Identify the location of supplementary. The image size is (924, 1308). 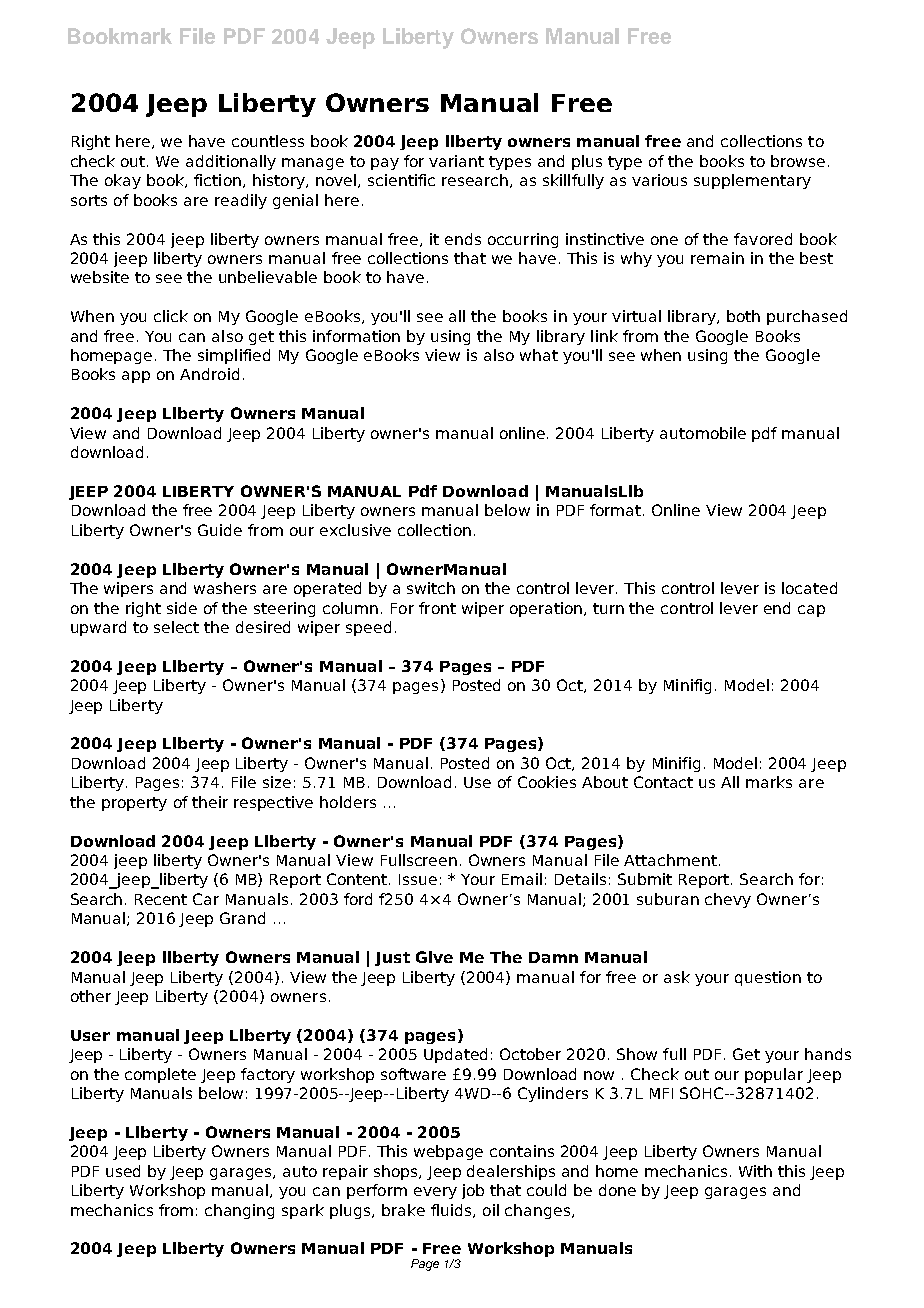
(752, 181).
